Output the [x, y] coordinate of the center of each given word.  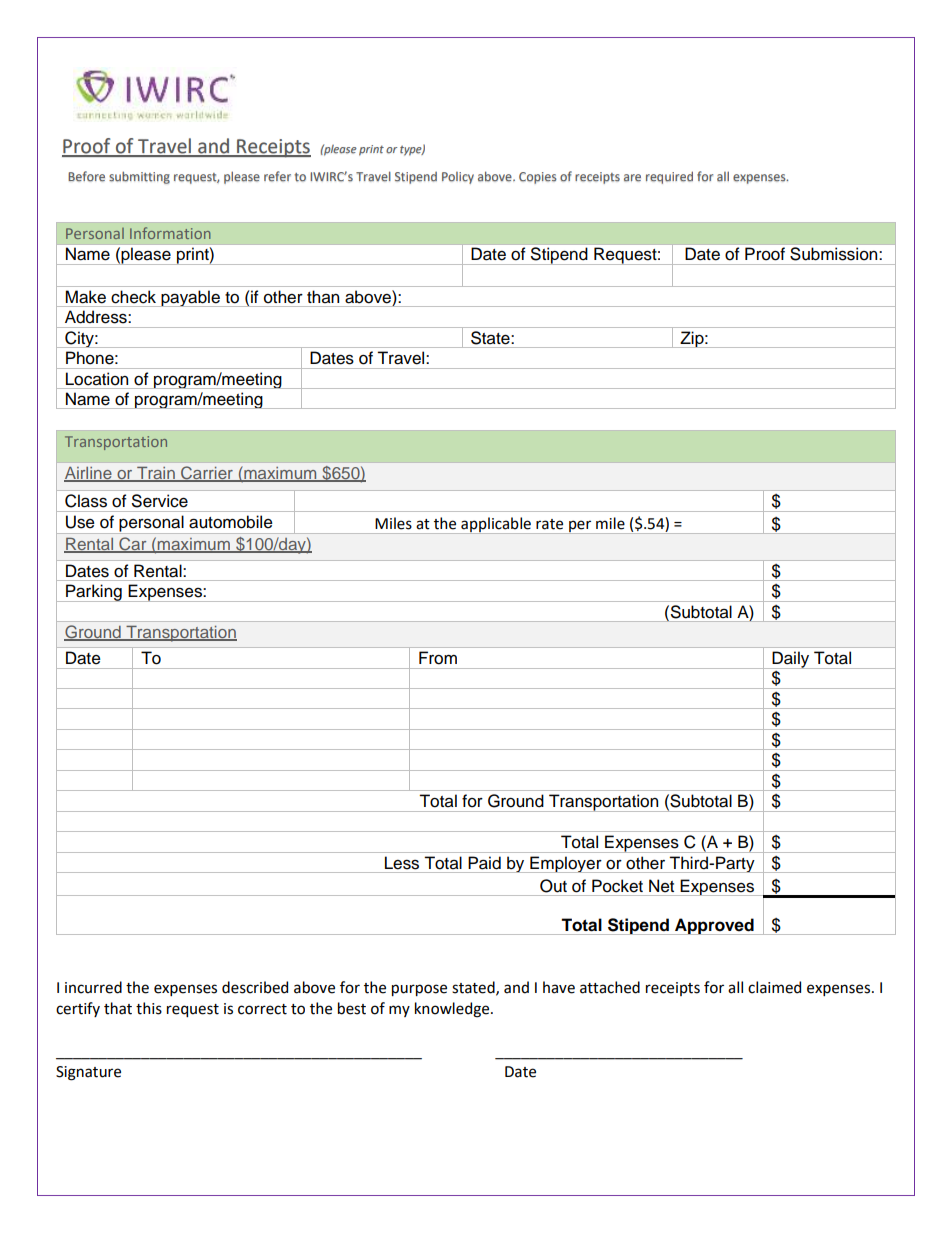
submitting [139, 177]
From [438, 658]
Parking [94, 593]
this [149, 1008]
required [669, 177]
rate [549, 524]
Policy [458, 178]
